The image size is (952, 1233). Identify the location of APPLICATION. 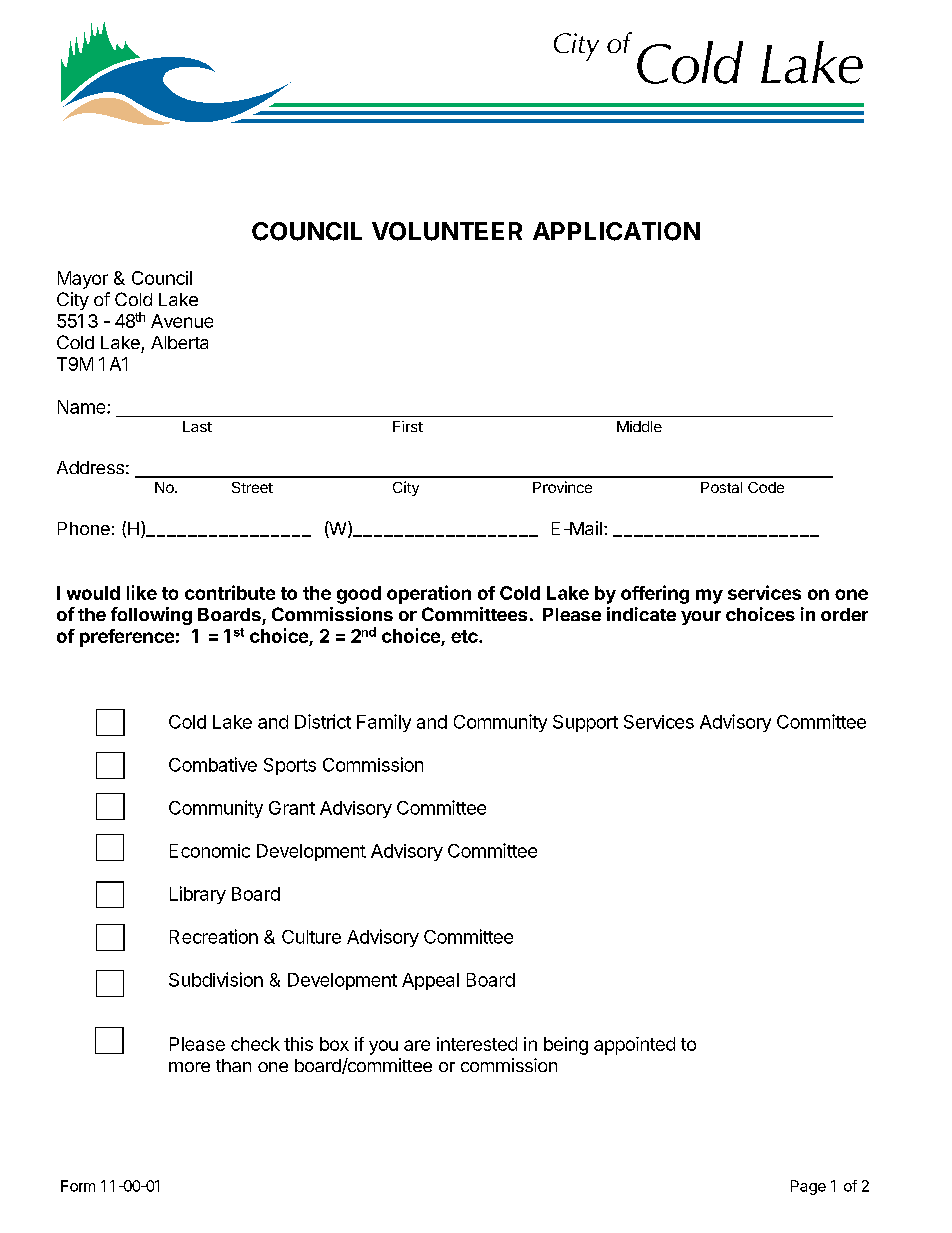
(616, 231).
